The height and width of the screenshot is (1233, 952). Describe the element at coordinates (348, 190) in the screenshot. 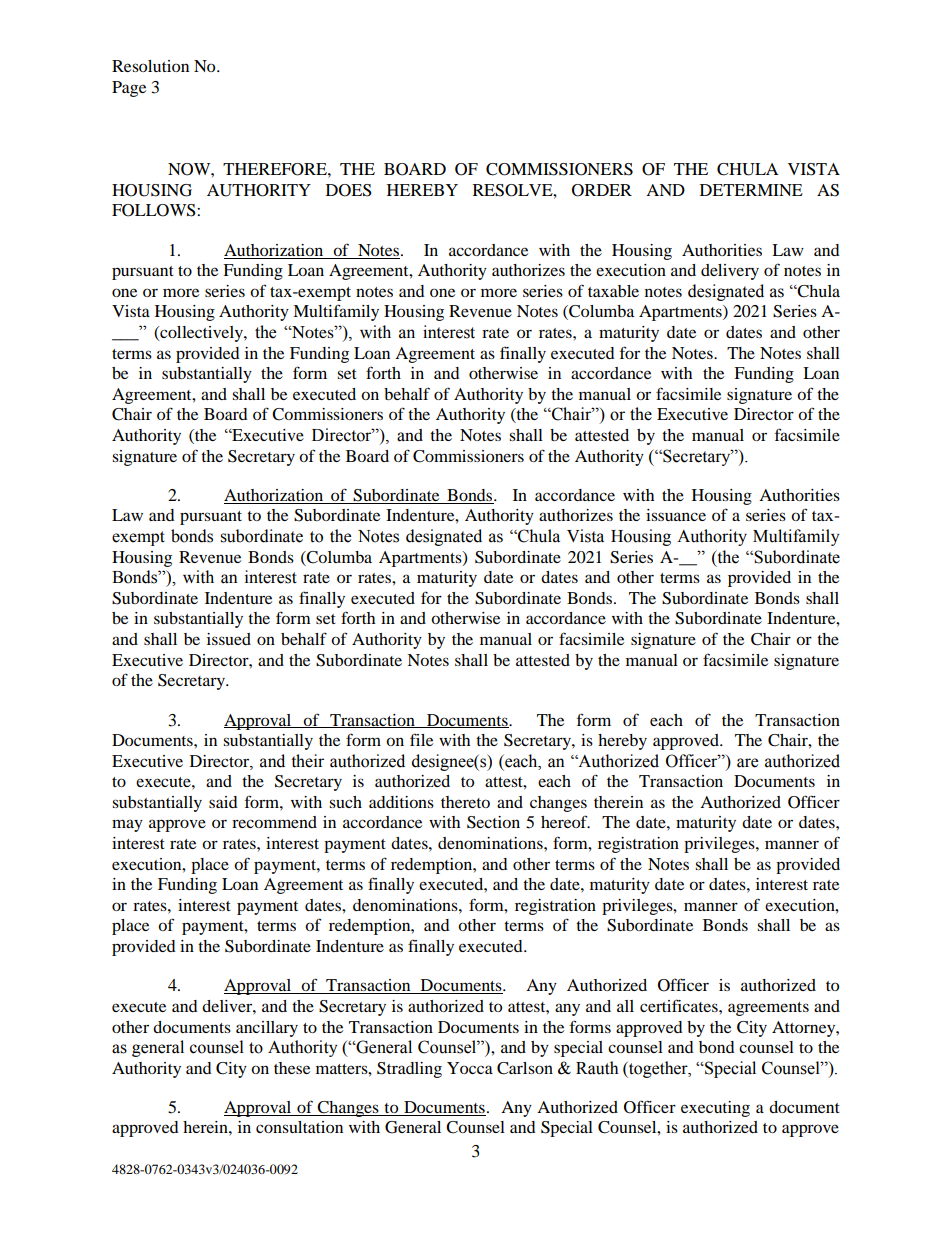

I see `DOES` at that location.
